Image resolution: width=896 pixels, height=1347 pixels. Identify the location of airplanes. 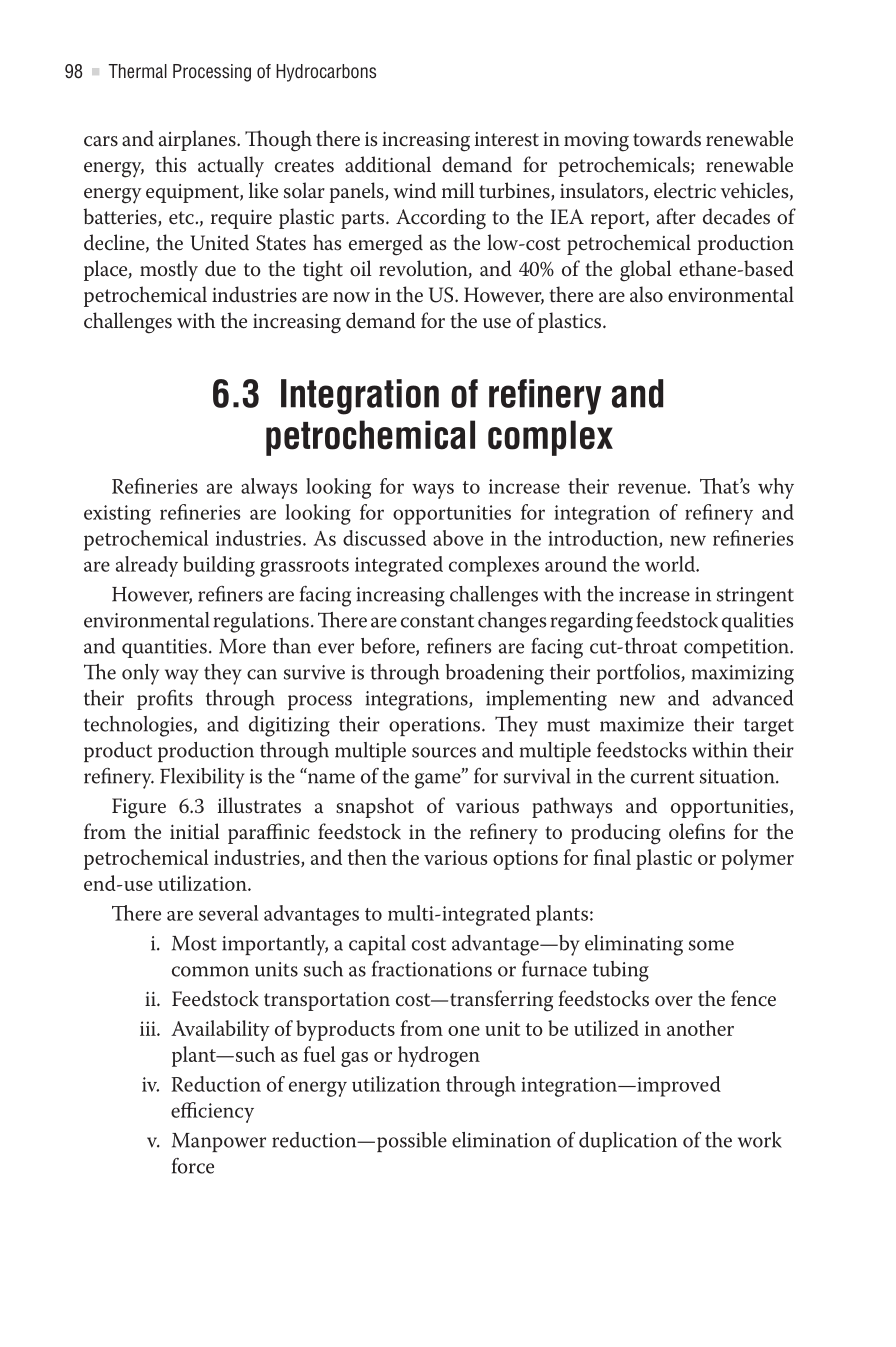
(198, 140).
